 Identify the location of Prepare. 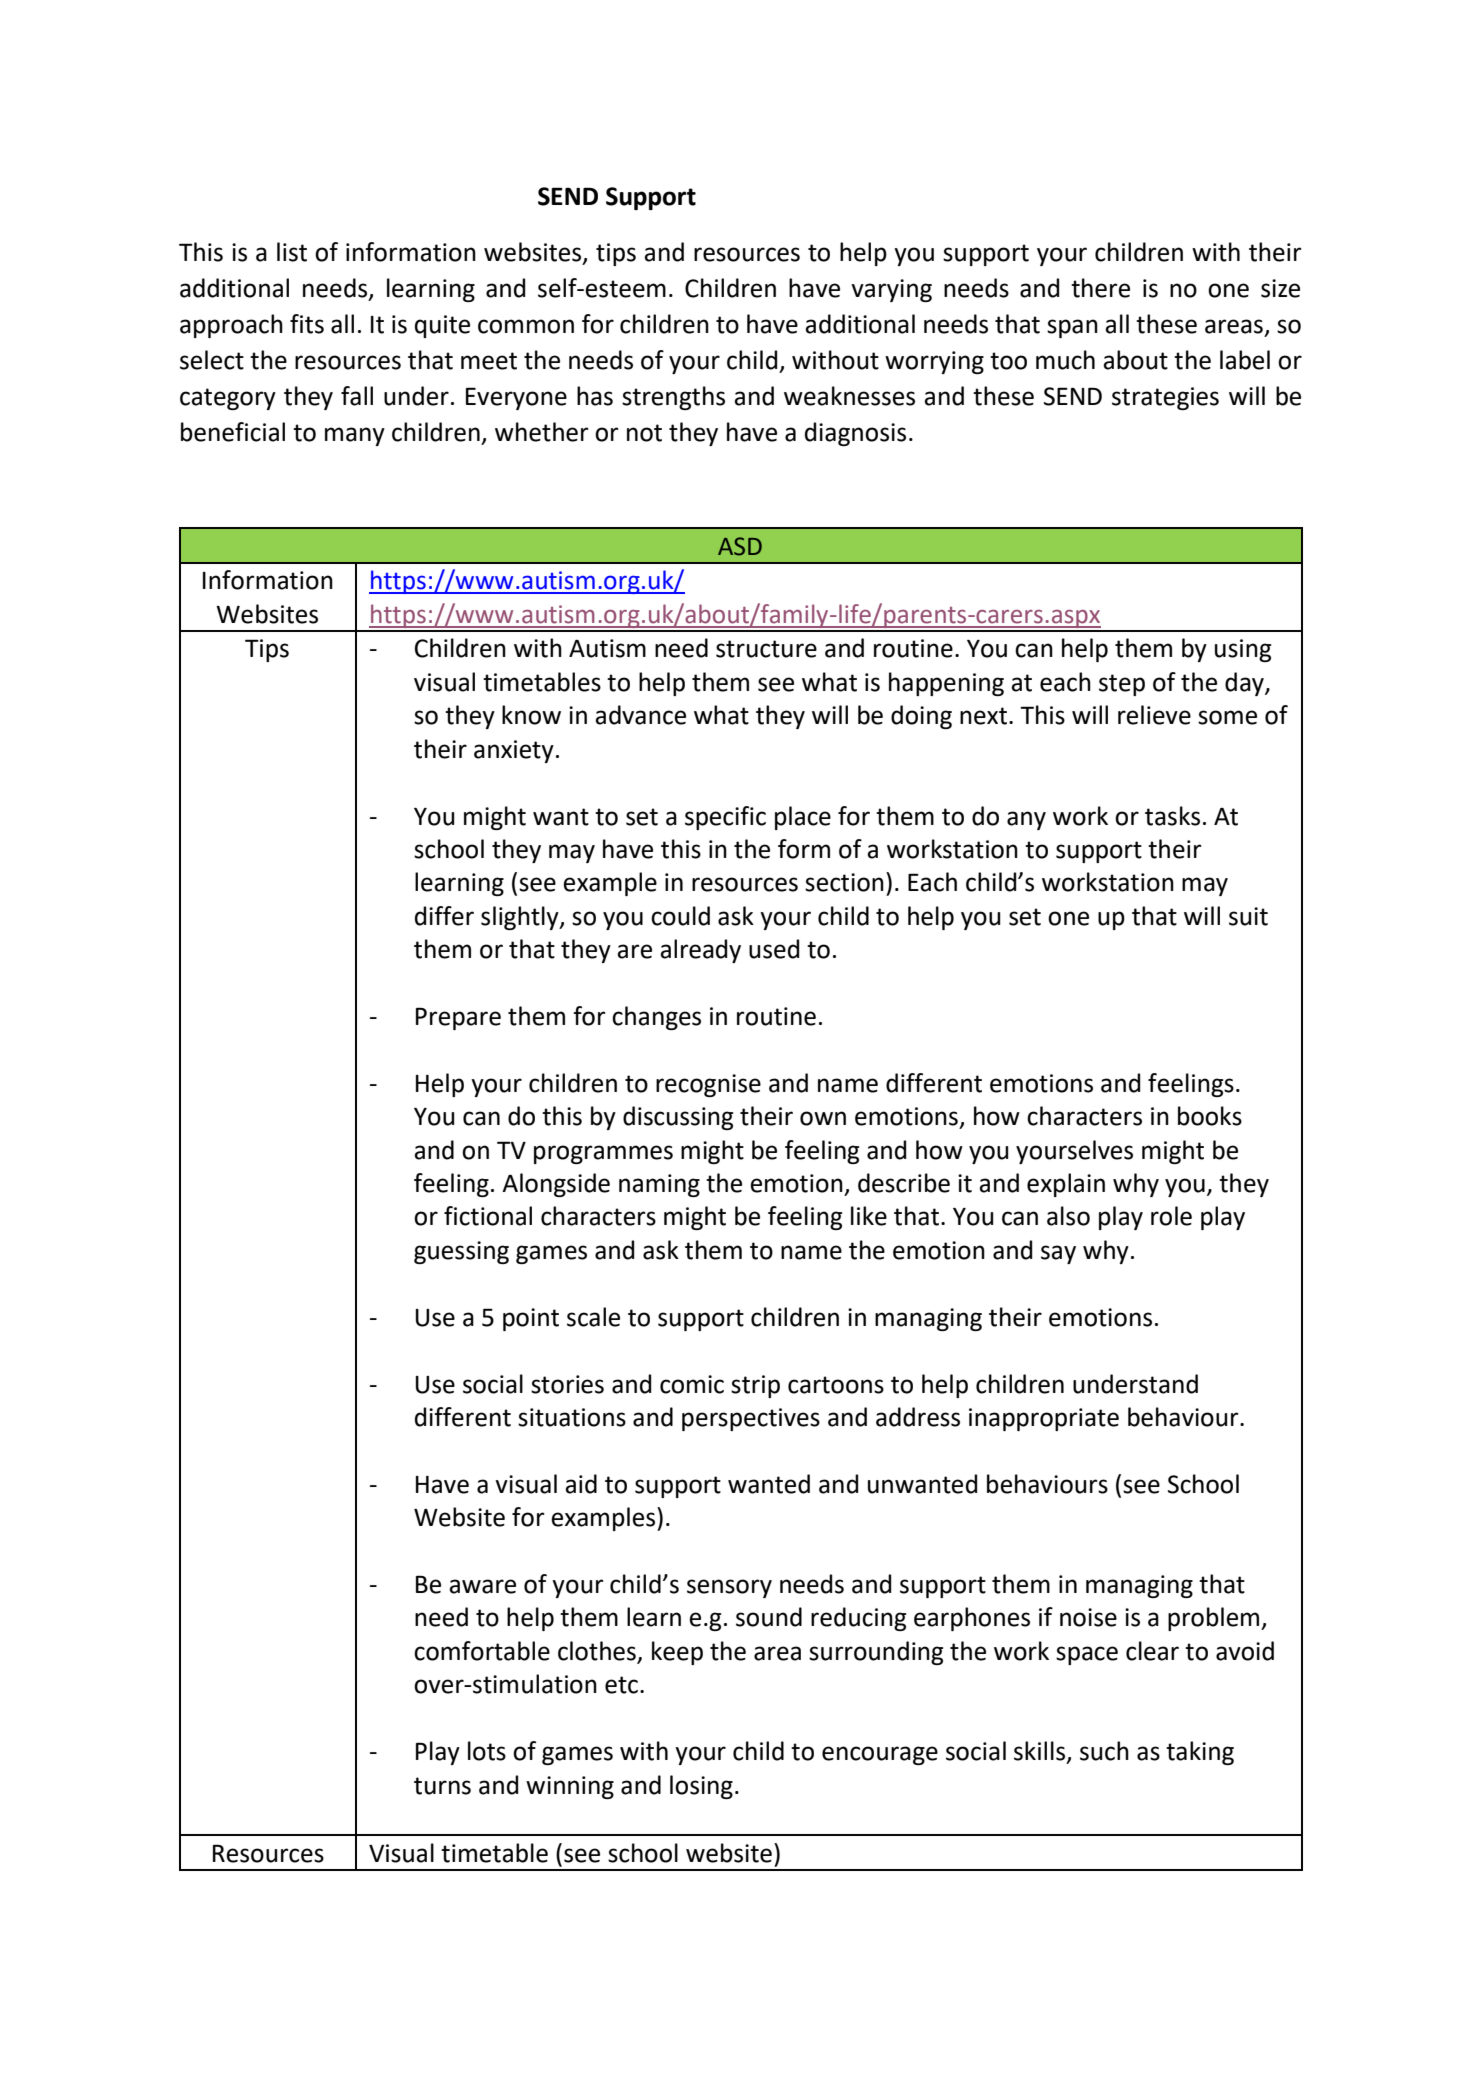
(458, 1018).
